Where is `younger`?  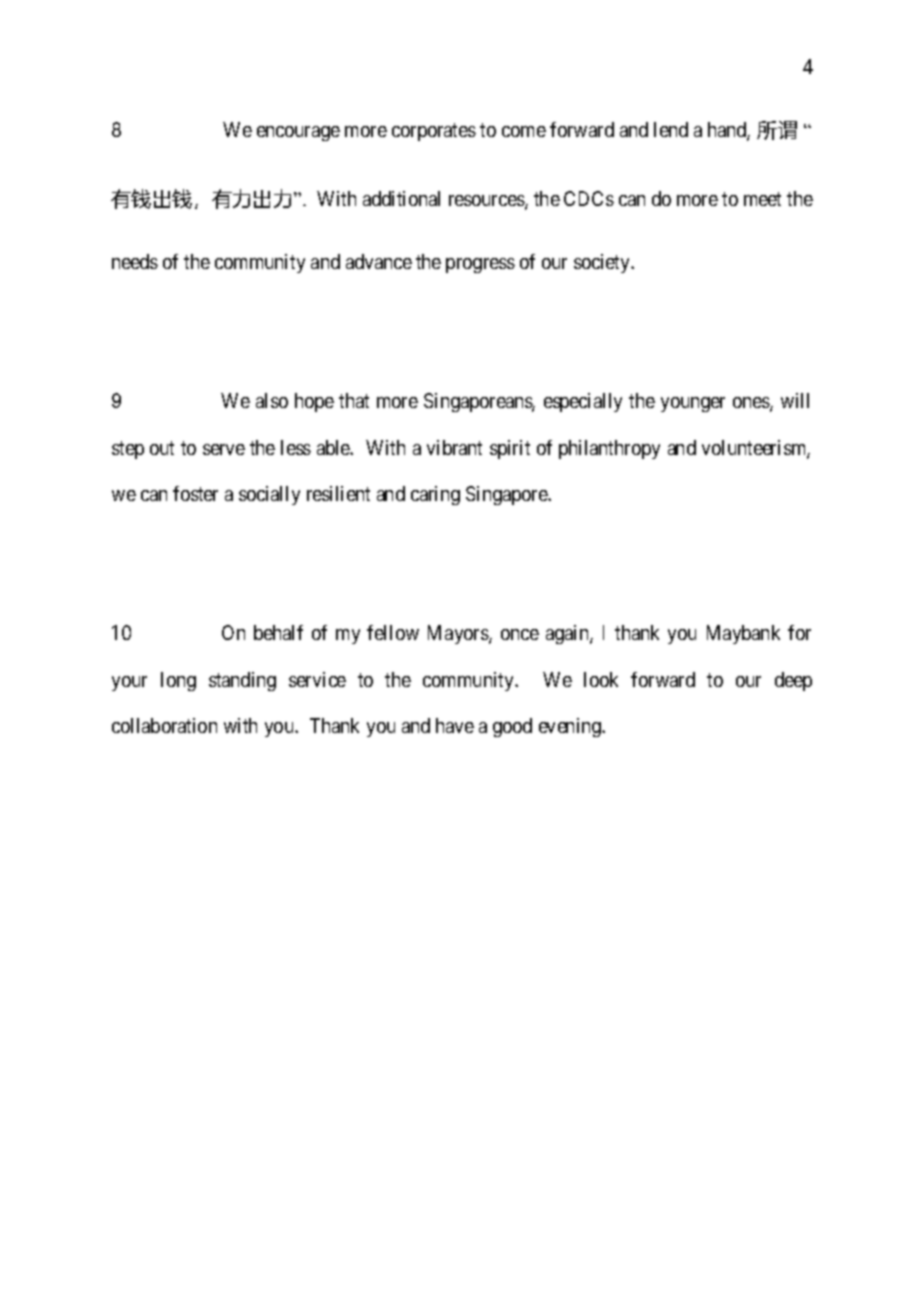
younger is located at coordinates (693, 404).
